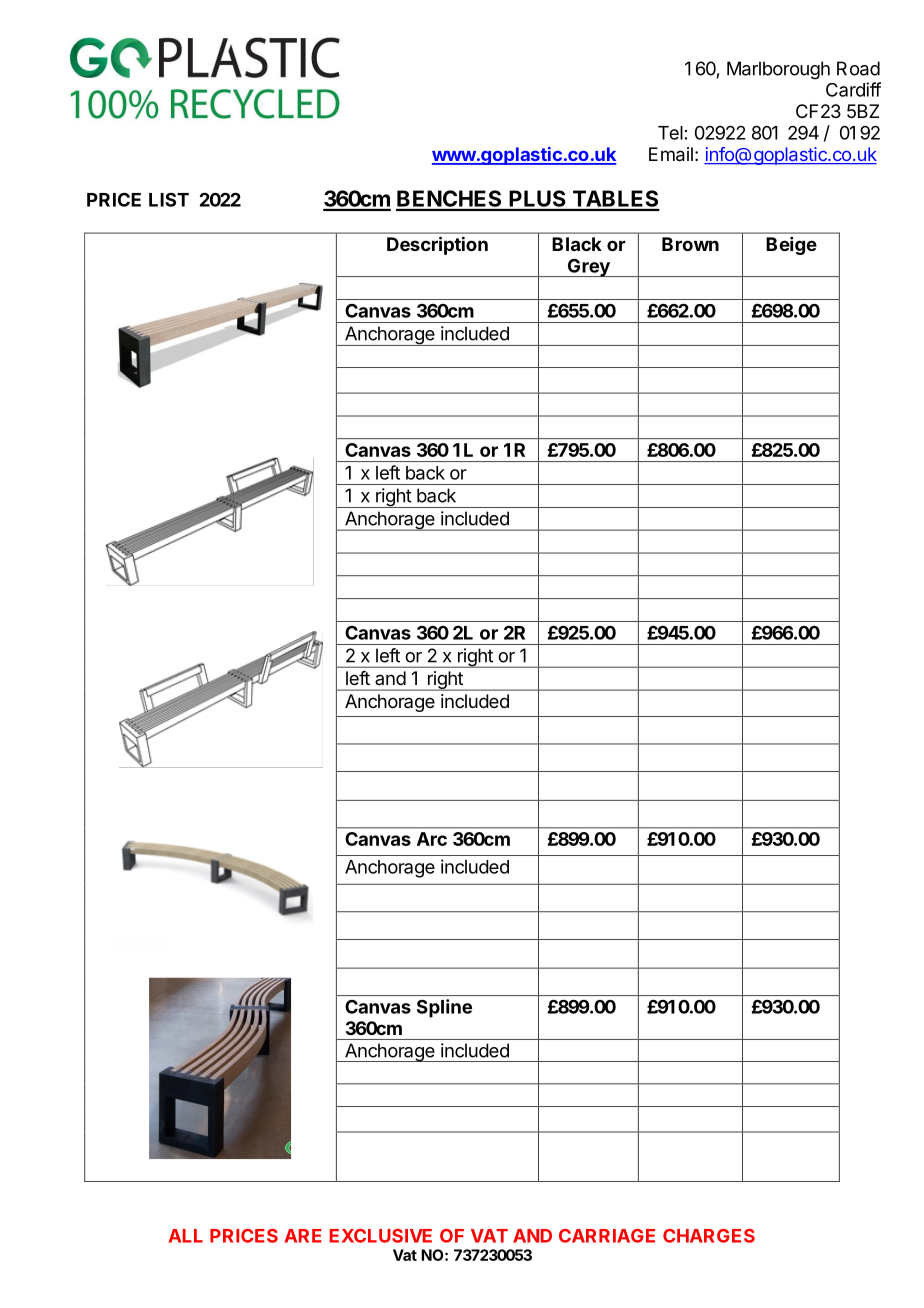 The image size is (924, 1308). What do you see at coordinates (444, 1008) in the screenshot?
I see `Spline` at bounding box center [444, 1008].
